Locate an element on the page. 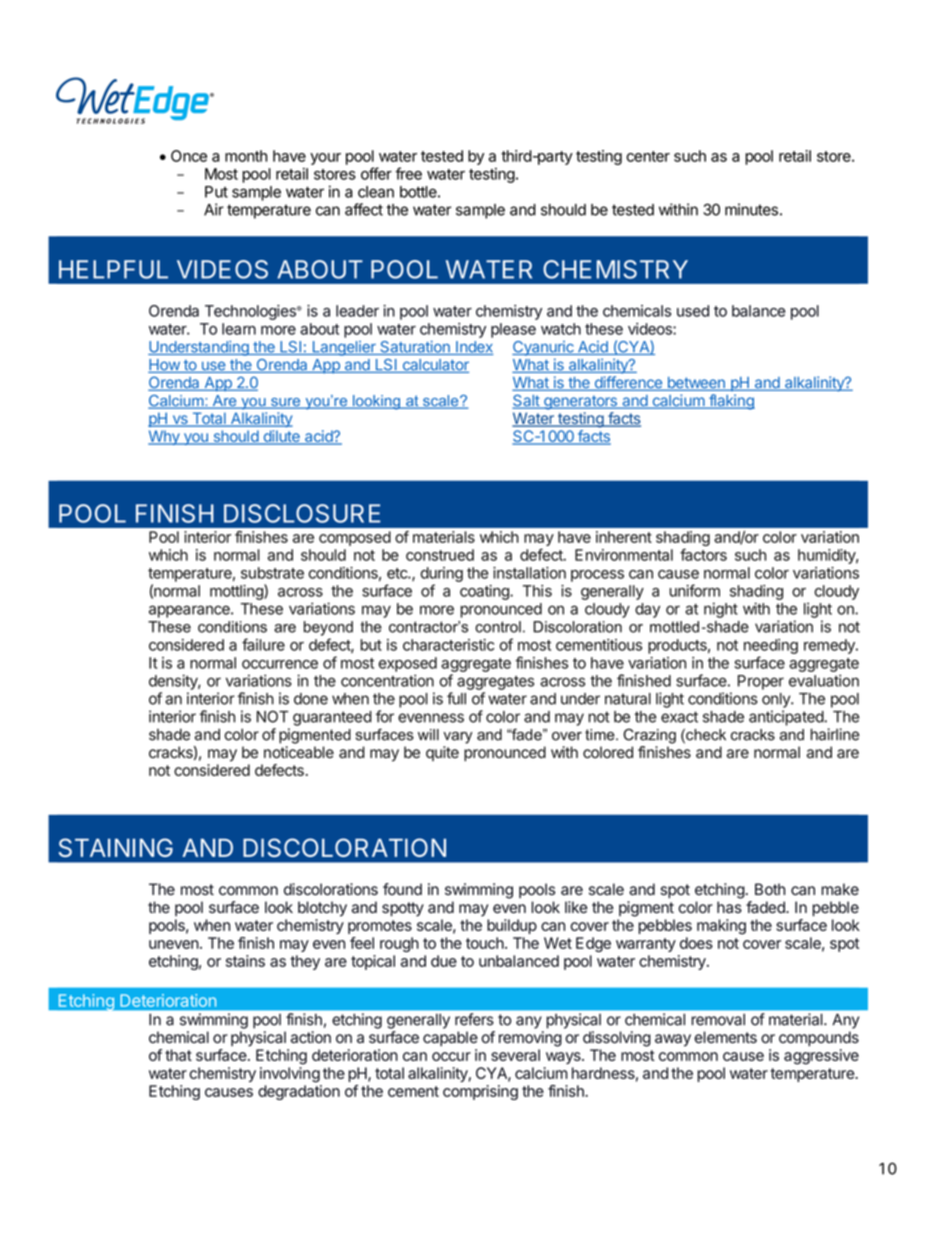 The image size is (952, 1233). elements is located at coordinates (725, 1037).
